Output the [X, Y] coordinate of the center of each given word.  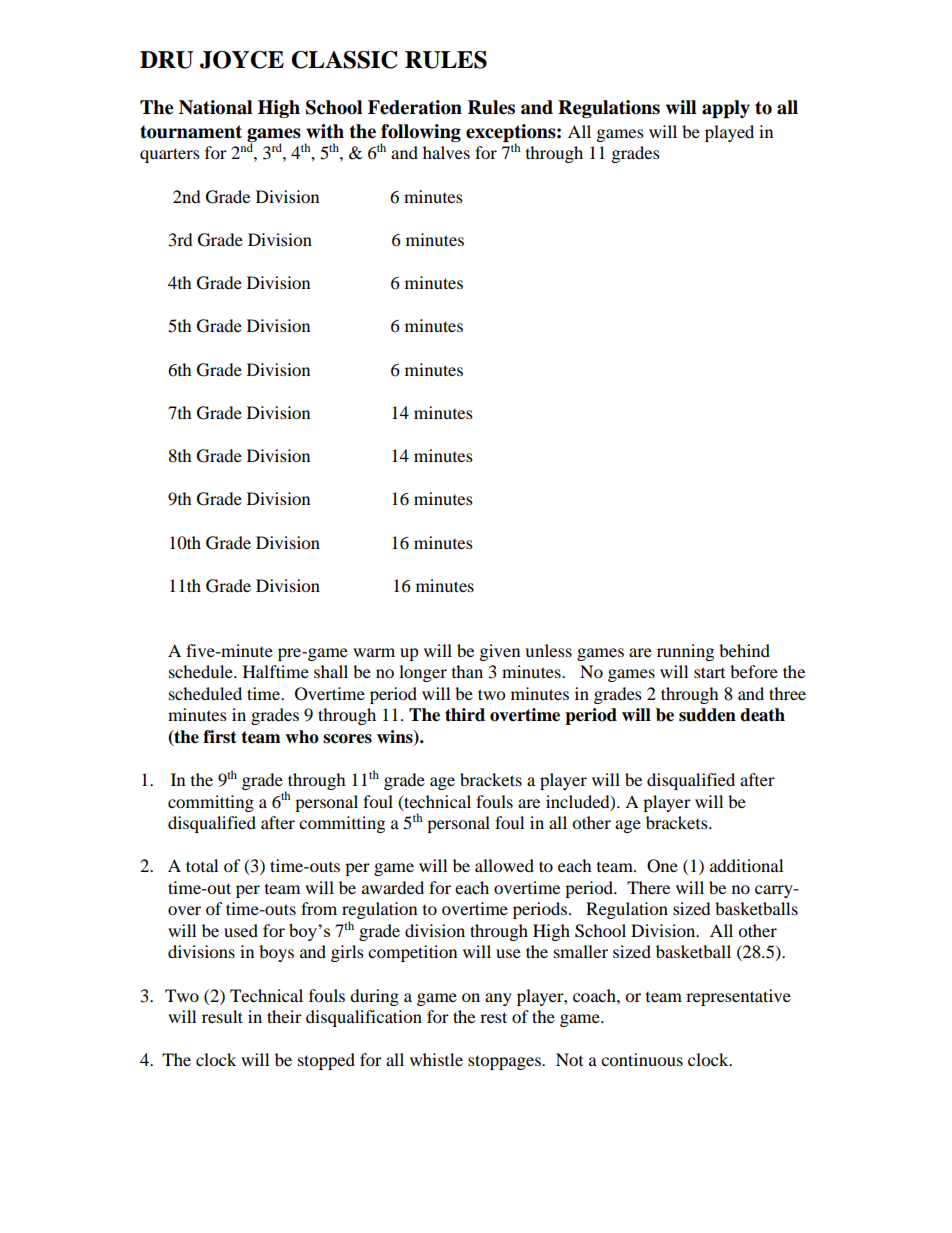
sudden [707, 715]
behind [744, 650]
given [500, 652]
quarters [170, 155]
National [215, 107]
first [220, 737]
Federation [415, 107]
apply [726, 109]
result [222, 1016]
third [465, 715]
